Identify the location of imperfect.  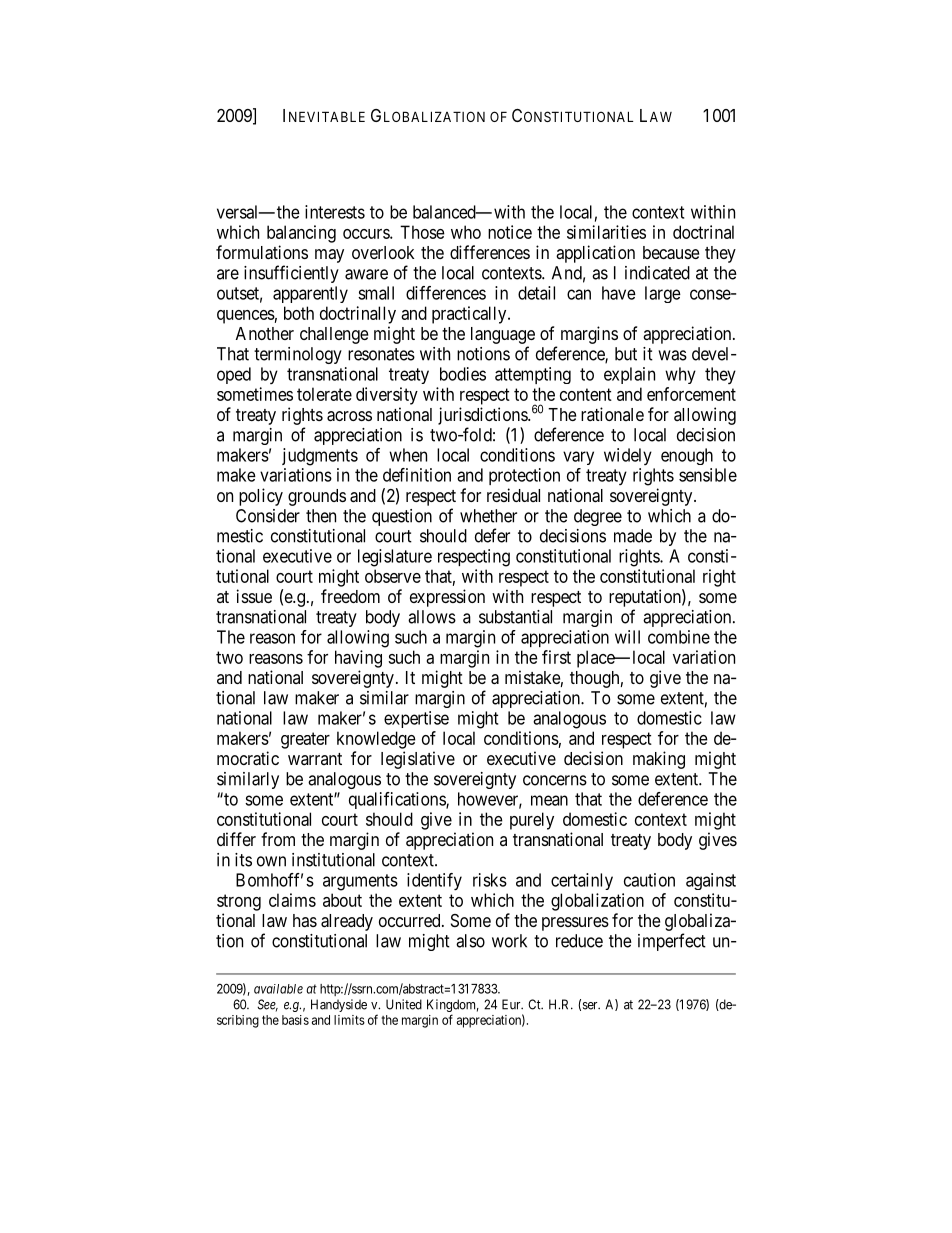
(672, 942).
